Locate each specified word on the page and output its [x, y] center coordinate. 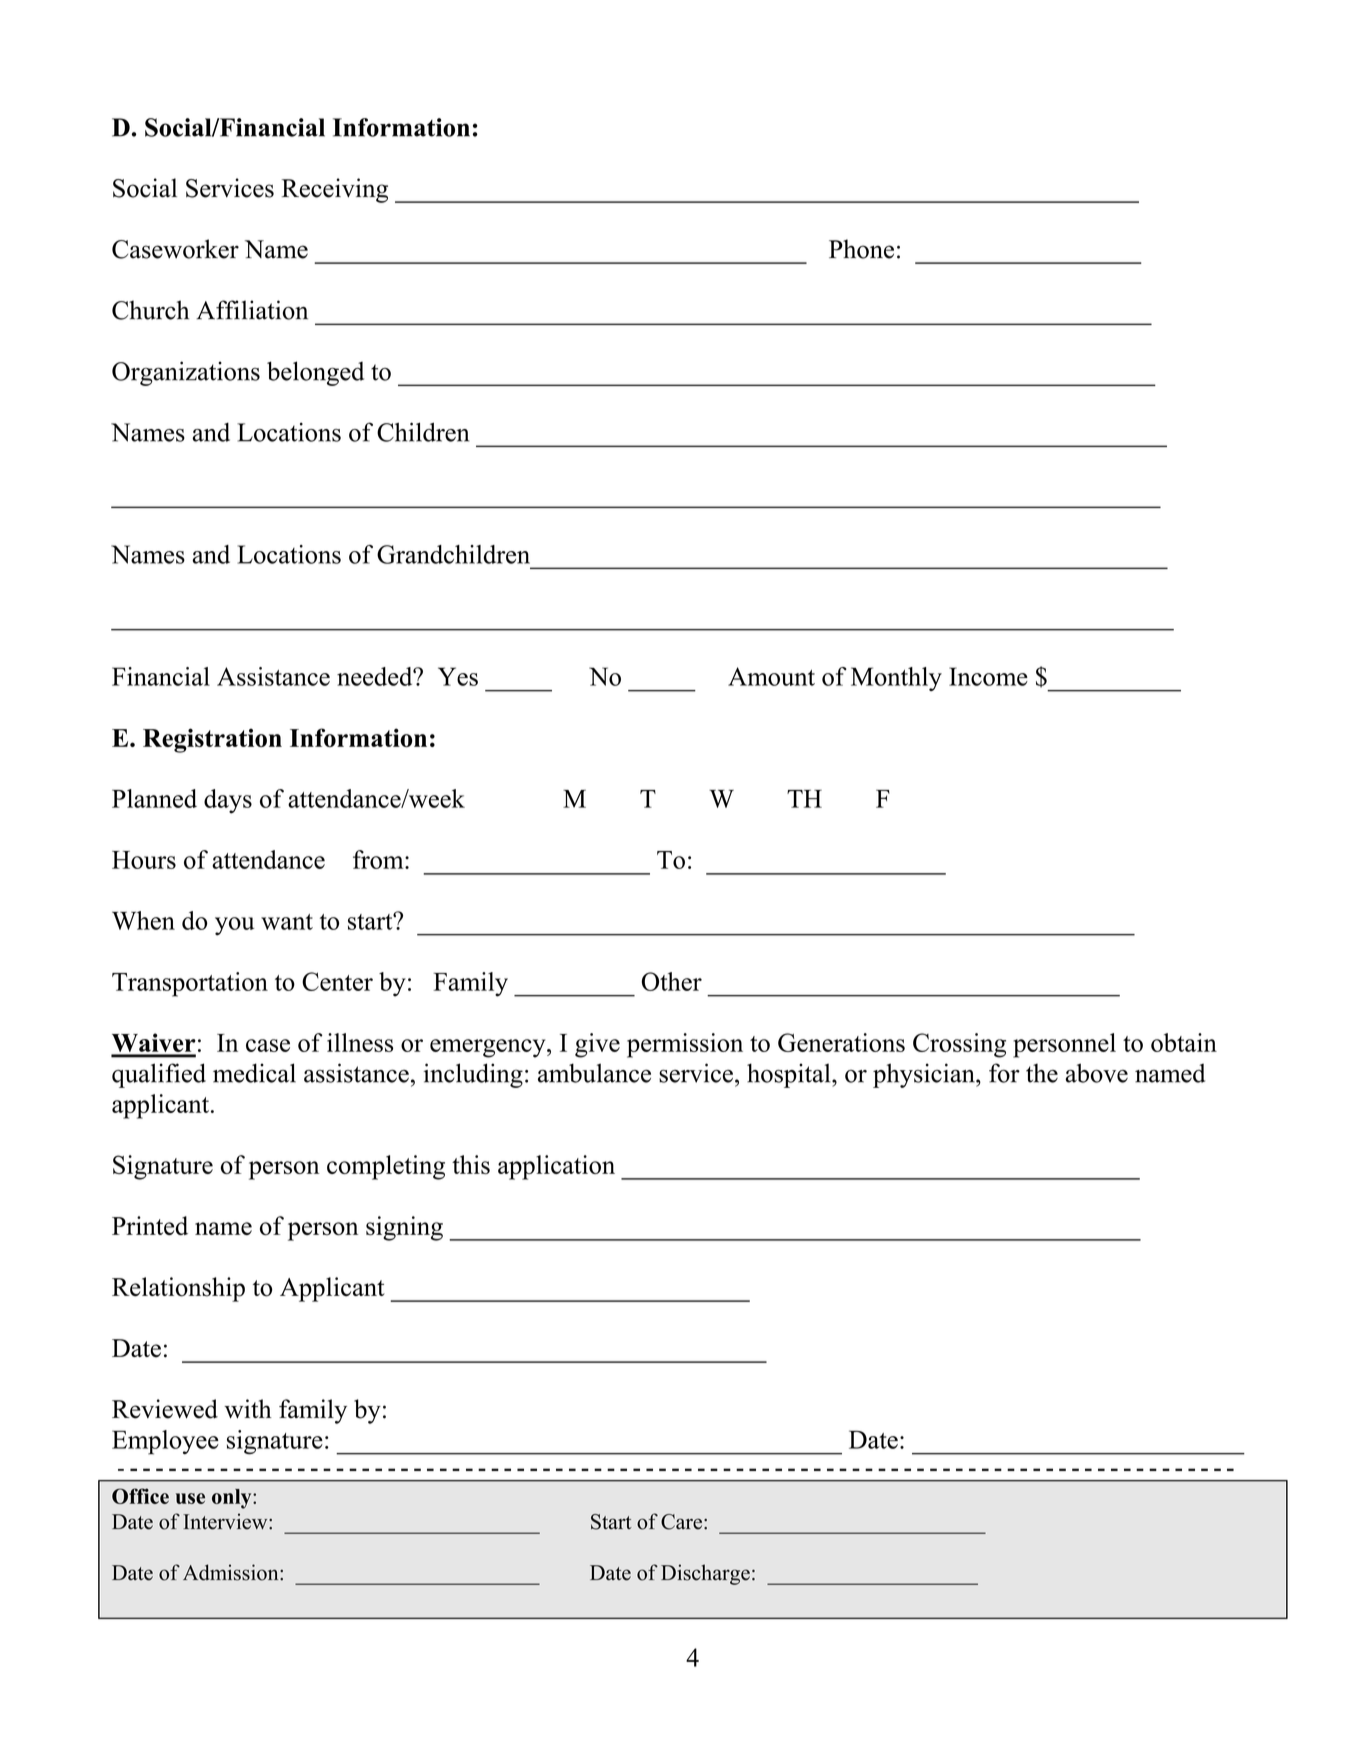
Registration [212, 740]
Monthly [896, 679]
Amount [771, 676]
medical [254, 1073]
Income [988, 676]
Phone [861, 249]
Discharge [705, 1574]
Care [681, 1522]
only [233, 1499]
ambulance [594, 1073]
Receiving [335, 190]
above [1096, 1073]
